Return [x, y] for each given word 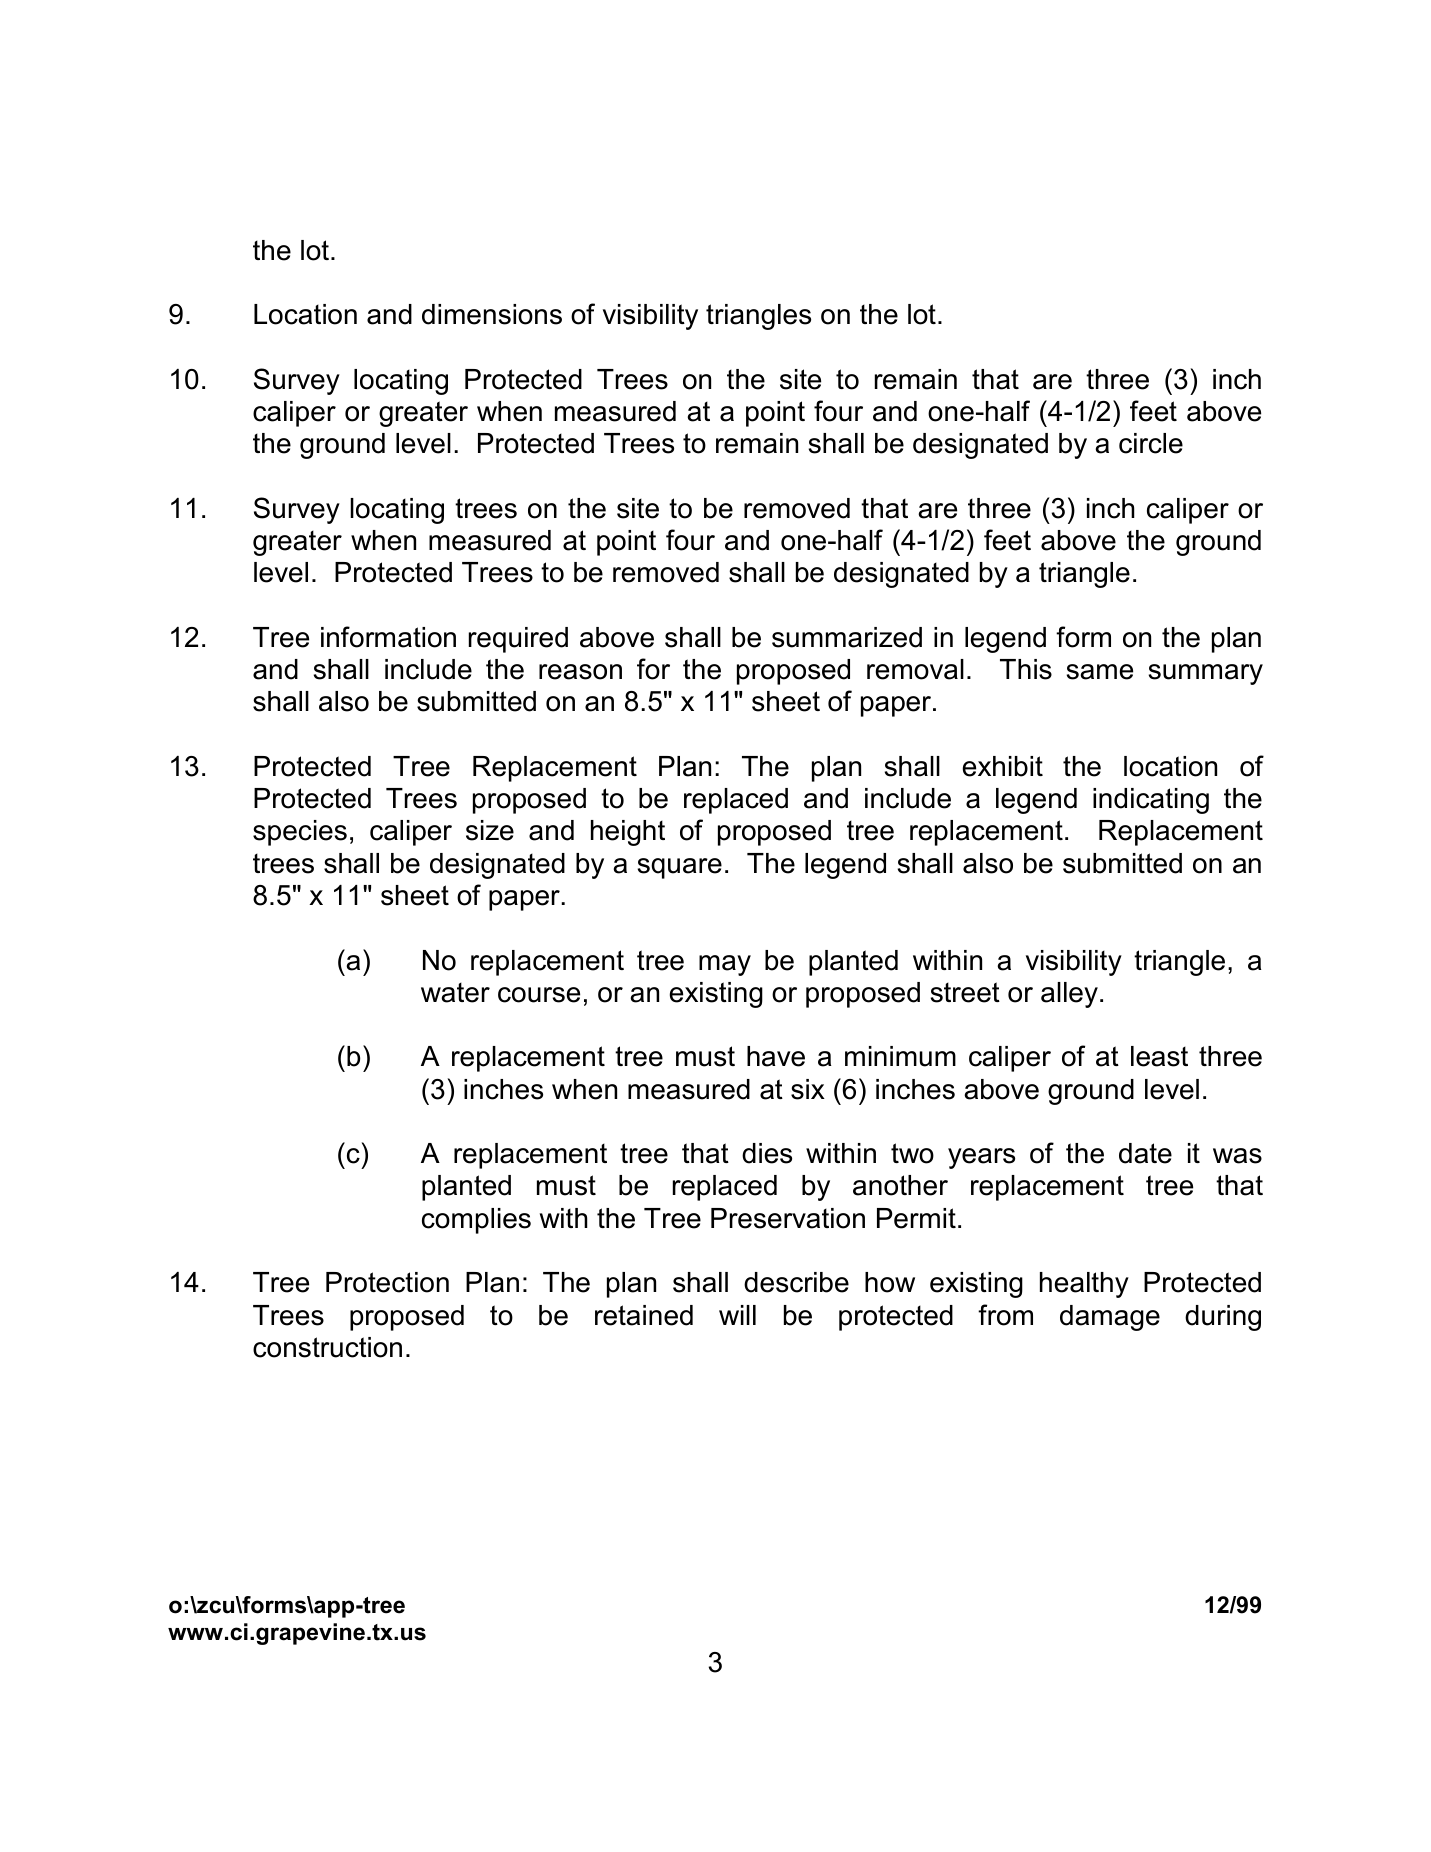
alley [1069, 995]
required [518, 640]
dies [767, 1153]
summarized [847, 637]
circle [1151, 443]
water [455, 993]
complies [476, 1221]
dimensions [492, 314]
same [1100, 672]
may [725, 965]
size [490, 830]
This [1026, 669]
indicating [1151, 801]
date [1145, 1153]
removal [915, 669]
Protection [387, 1282]
